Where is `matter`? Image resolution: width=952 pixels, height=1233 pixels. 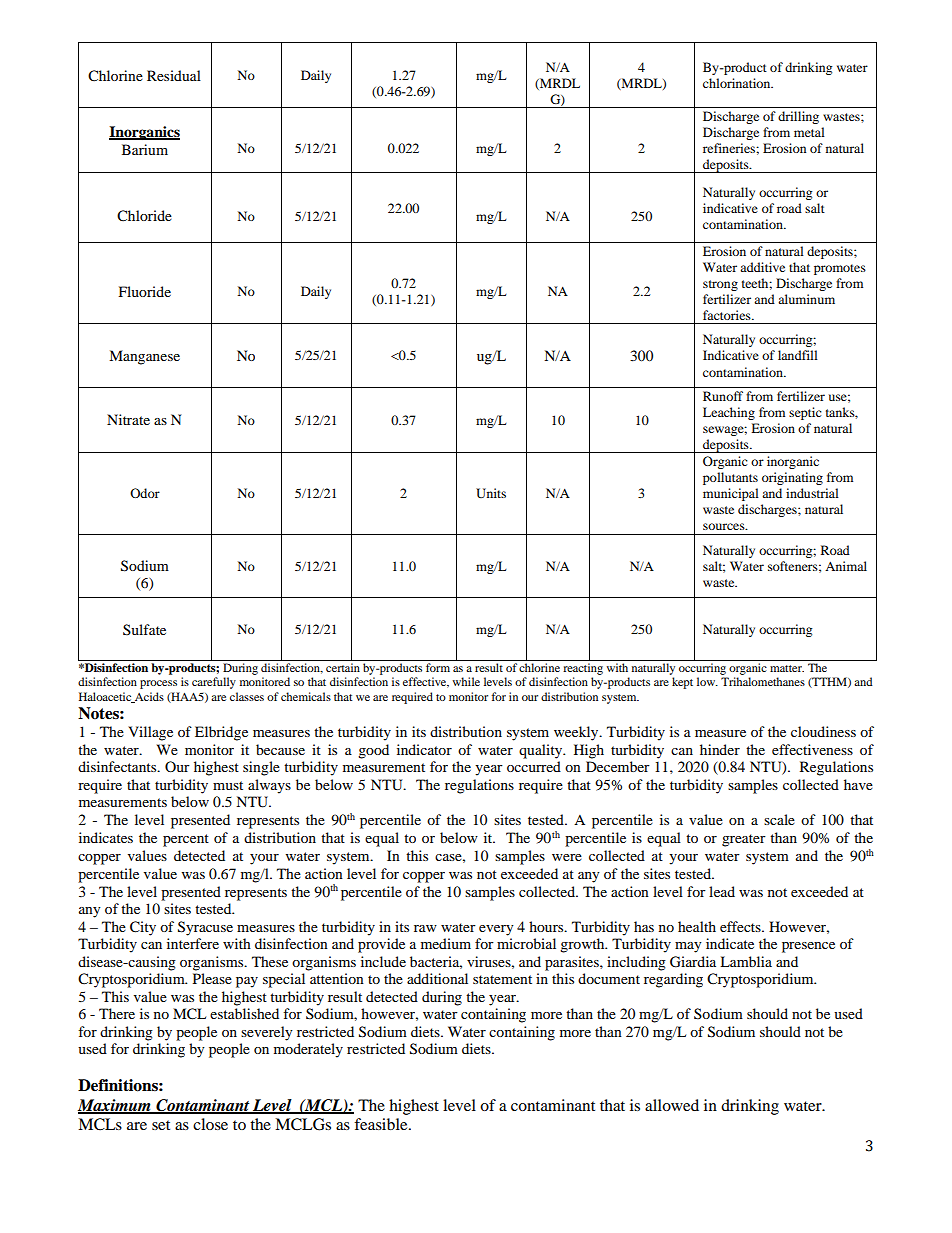 matter is located at coordinates (787, 668).
